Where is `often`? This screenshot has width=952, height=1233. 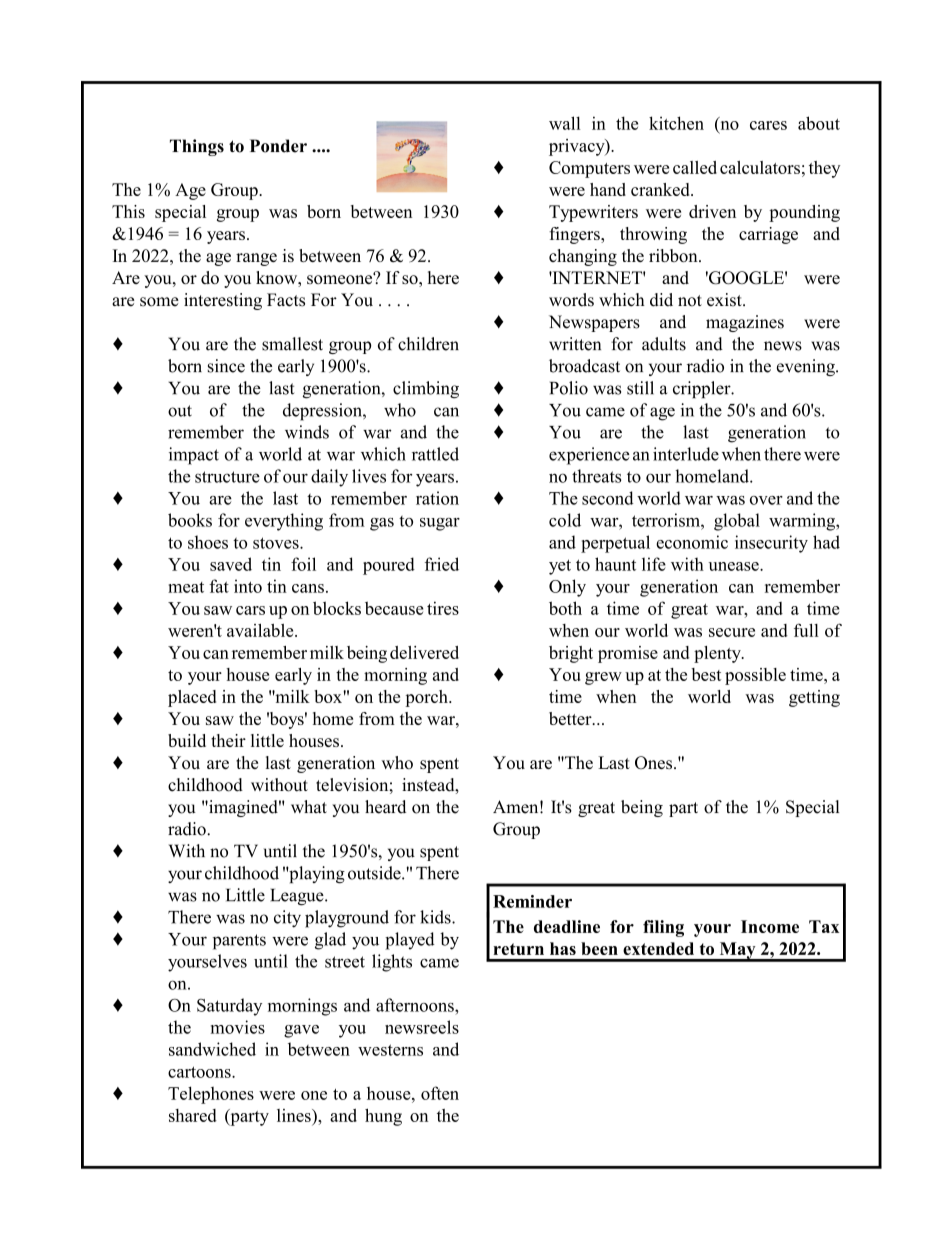
often is located at coordinates (440, 1093).
